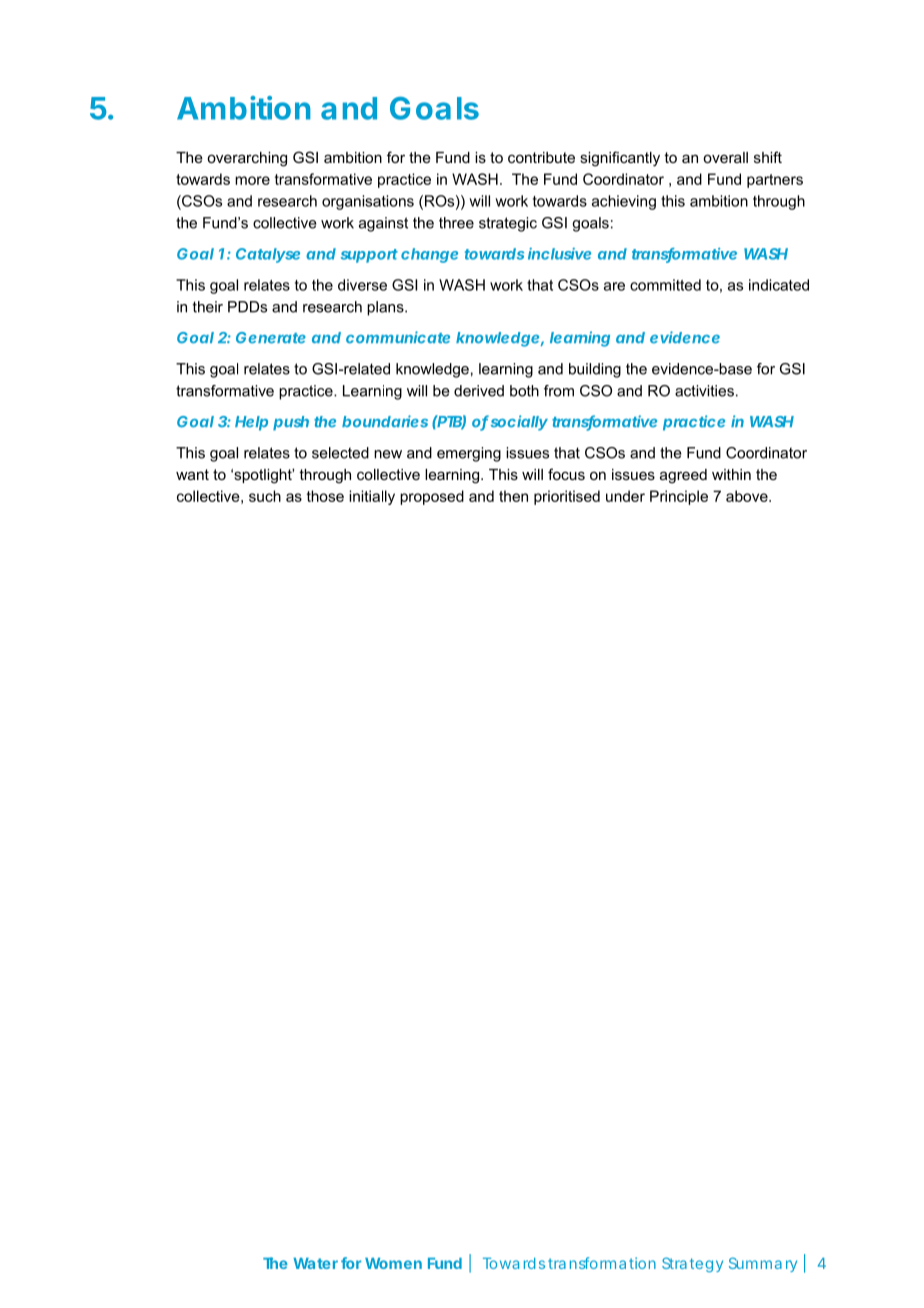  What do you see at coordinates (725, 157) in the screenshot?
I see `overall` at bounding box center [725, 157].
